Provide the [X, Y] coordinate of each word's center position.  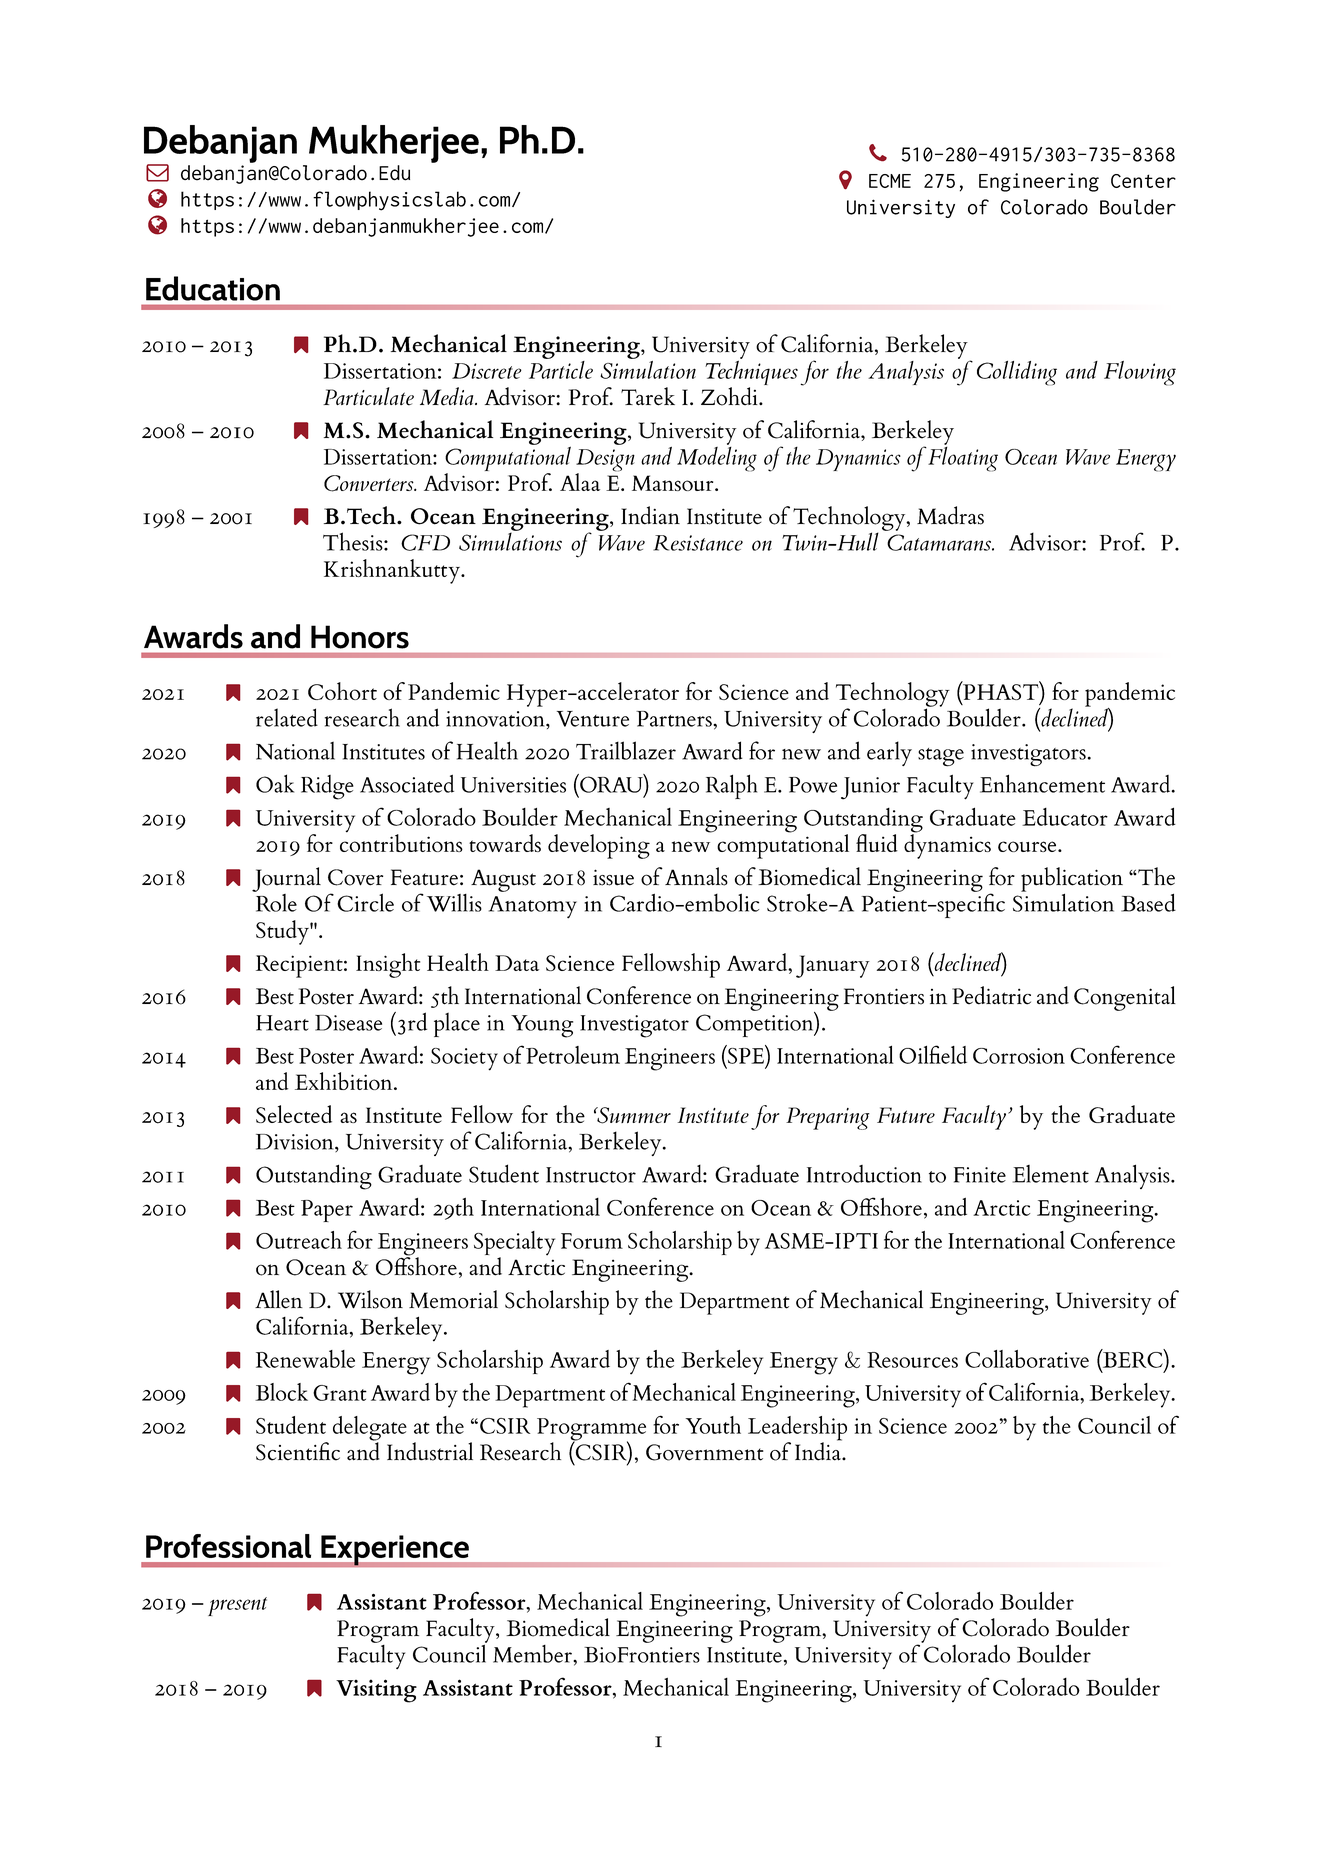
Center [1143, 181]
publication [1072, 880]
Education [213, 288]
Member [533, 1654]
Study [283, 932]
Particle [561, 368]
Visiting [376, 1691]
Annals [696, 876]
